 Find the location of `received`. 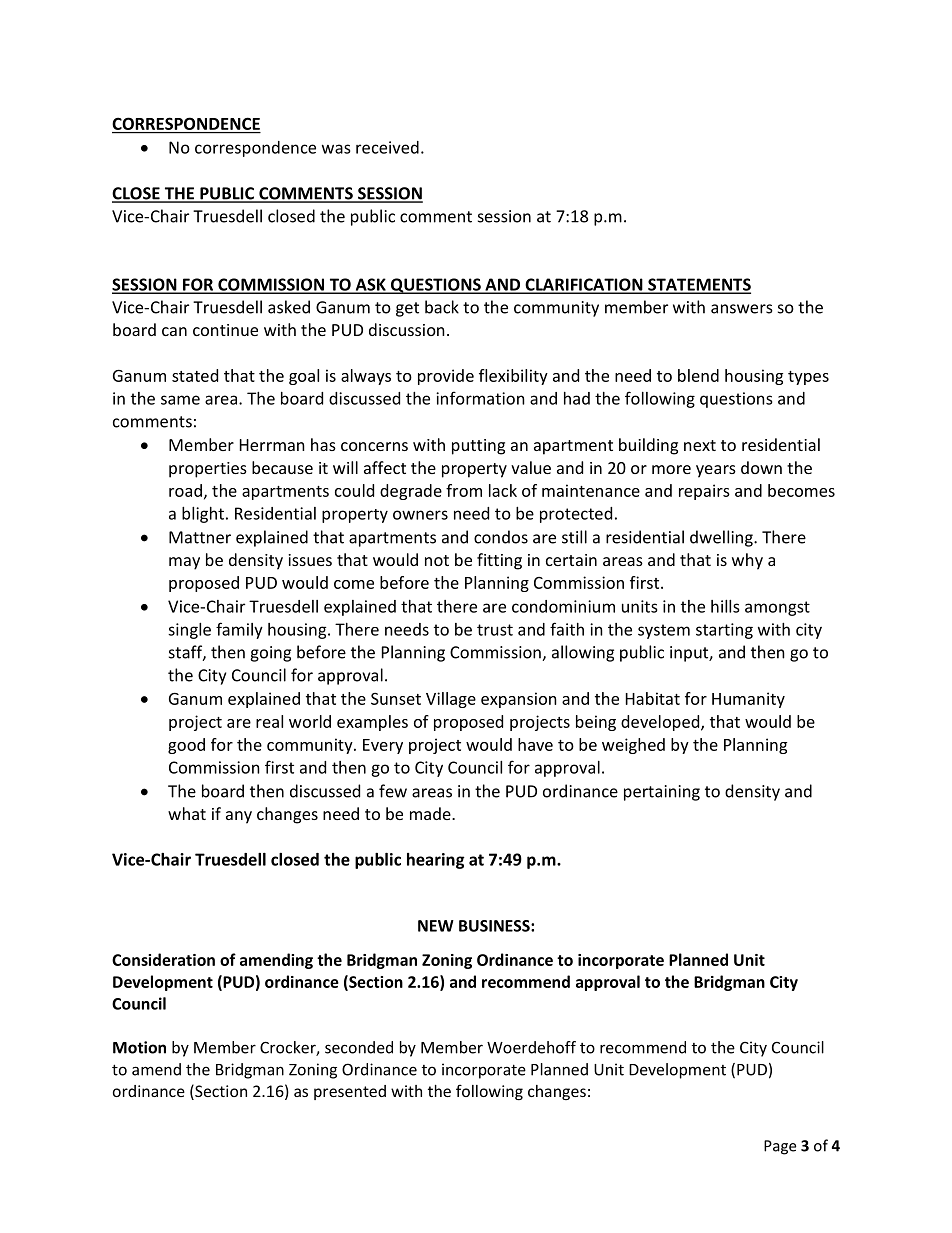

received is located at coordinates (387, 147).
